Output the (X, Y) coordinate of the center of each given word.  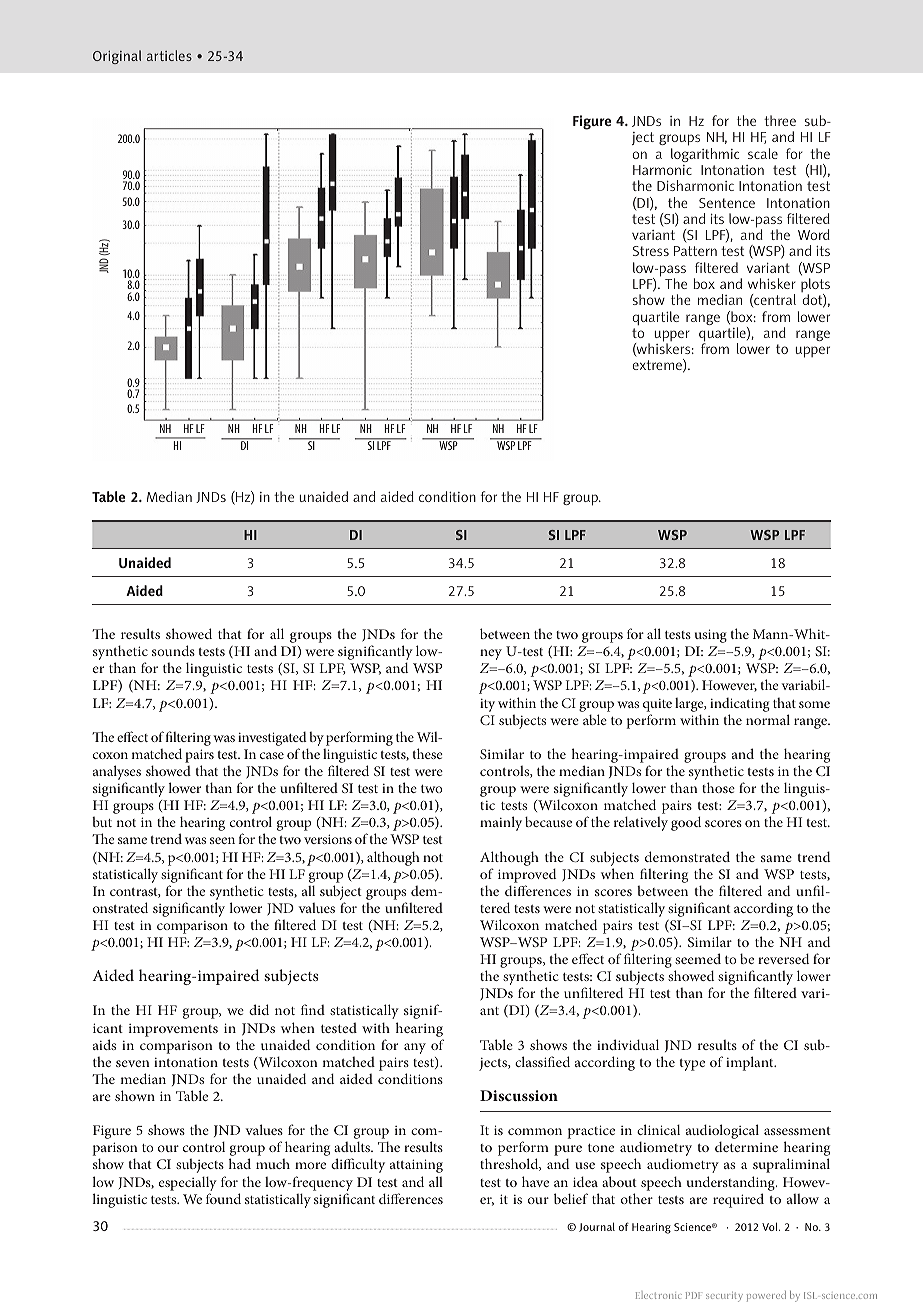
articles (169, 55)
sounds (173, 650)
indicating (740, 705)
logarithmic (705, 155)
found (223, 1198)
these (428, 753)
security (724, 1297)
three (780, 120)
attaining (416, 1166)
